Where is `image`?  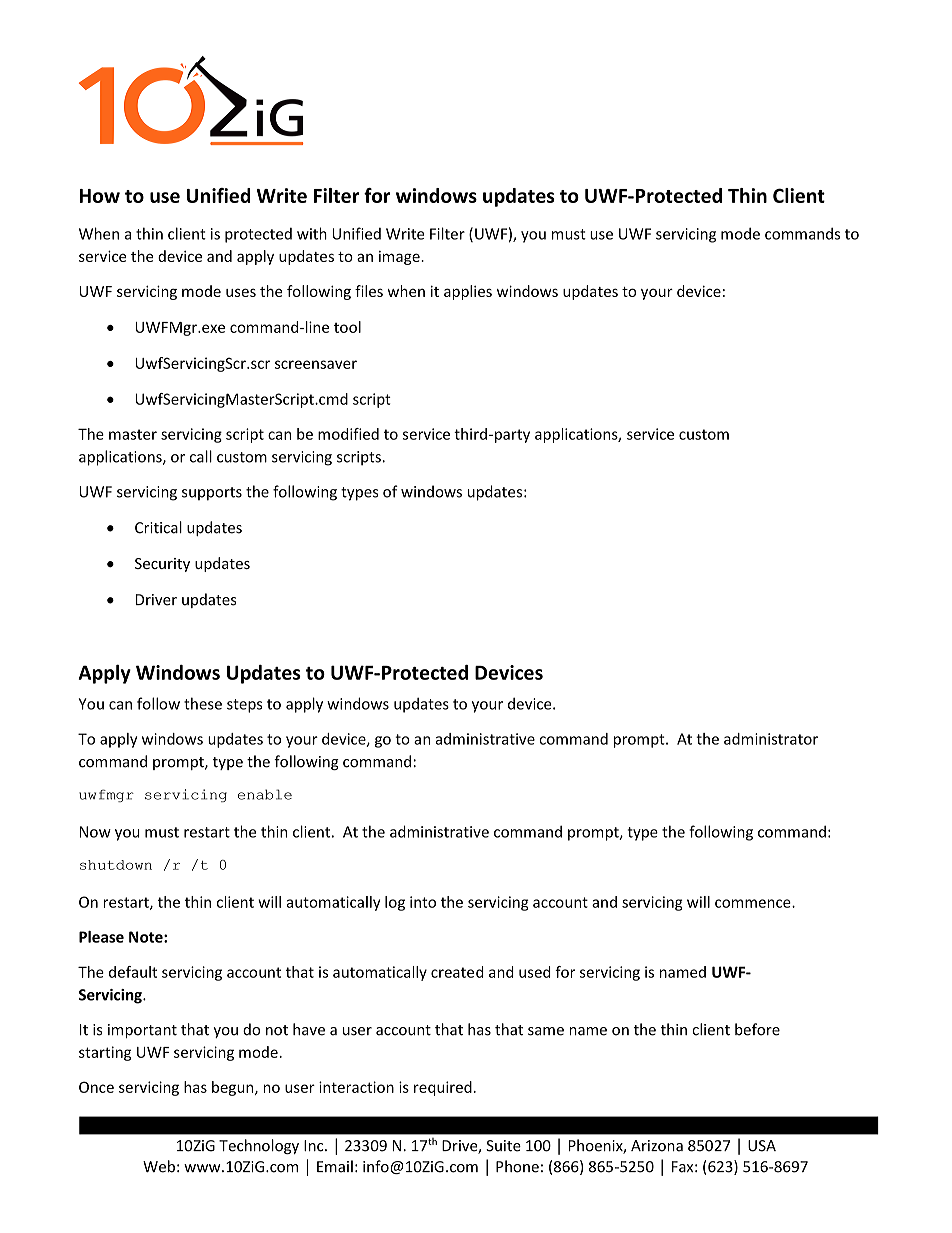 image is located at coordinates (400, 258).
